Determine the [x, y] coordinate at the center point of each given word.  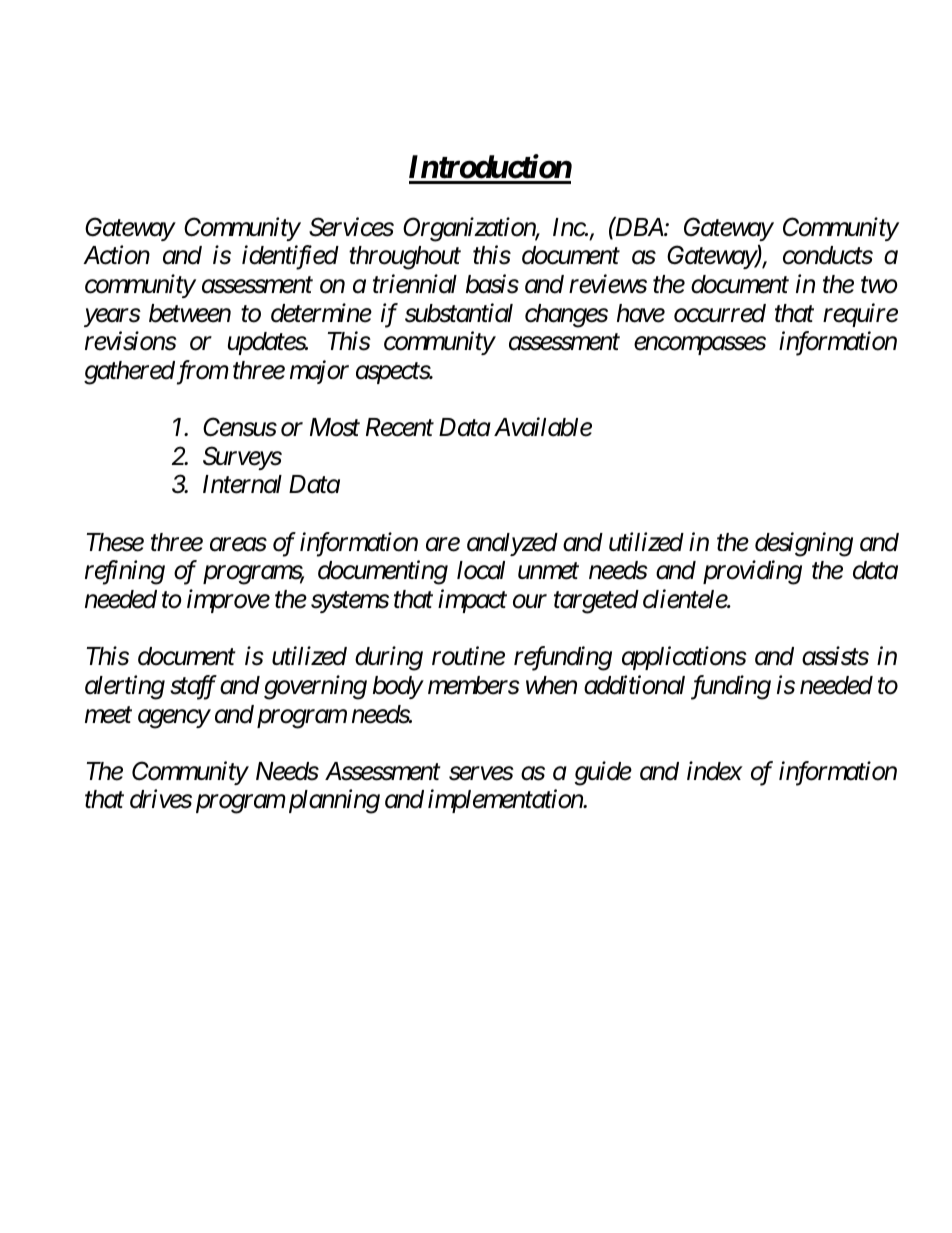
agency [174, 719]
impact [472, 601]
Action [116, 255]
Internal [242, 484]
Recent [400, 427]
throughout [405, 258]
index [715, 771]
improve [228, 601]
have [641, 313]
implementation [506, 801]
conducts [828, 255]
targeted [596, 602]
